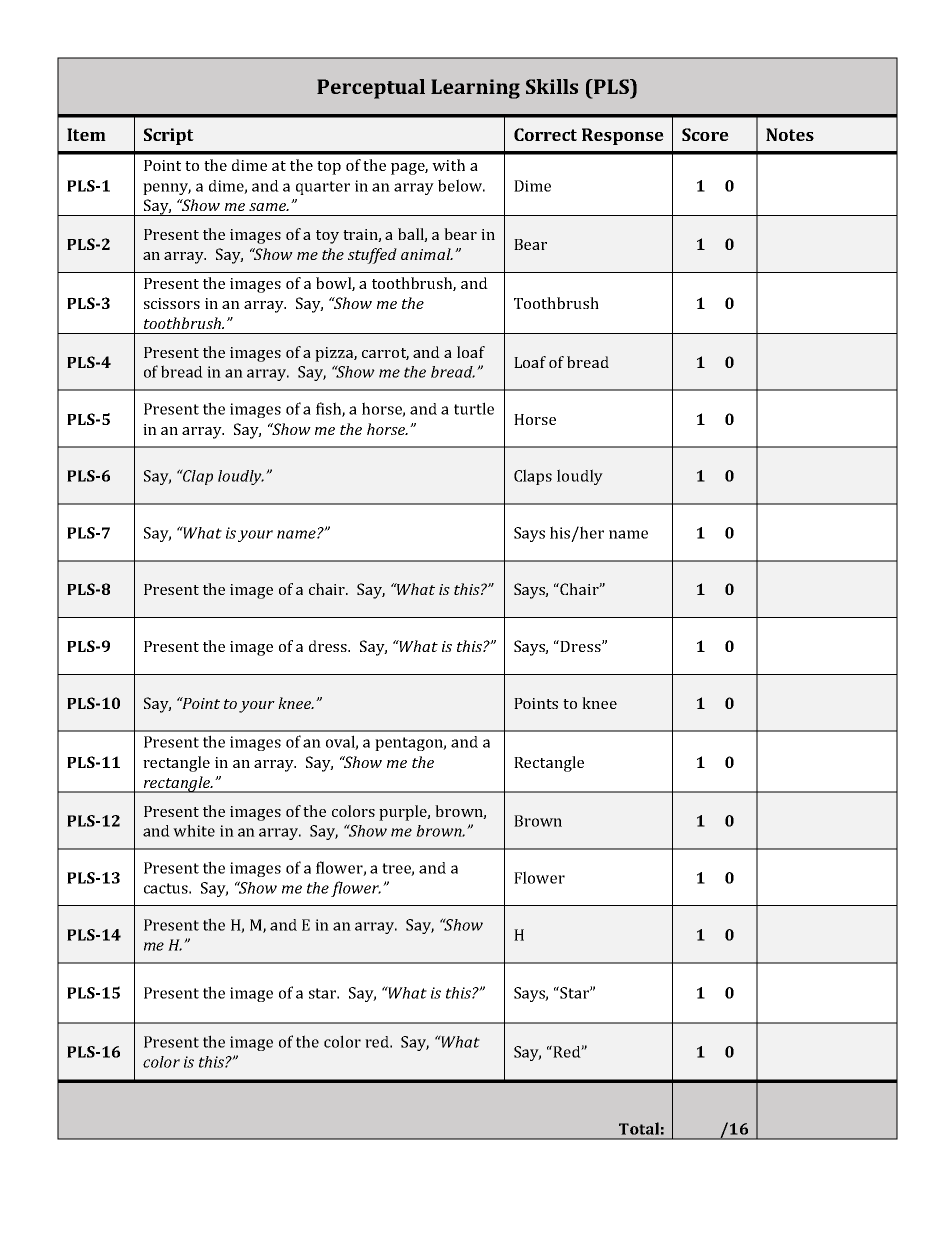 This image has width=952, height=1233. Describe the element at coordinates (372, 256) in the image. I see `stuffed` at that location.
